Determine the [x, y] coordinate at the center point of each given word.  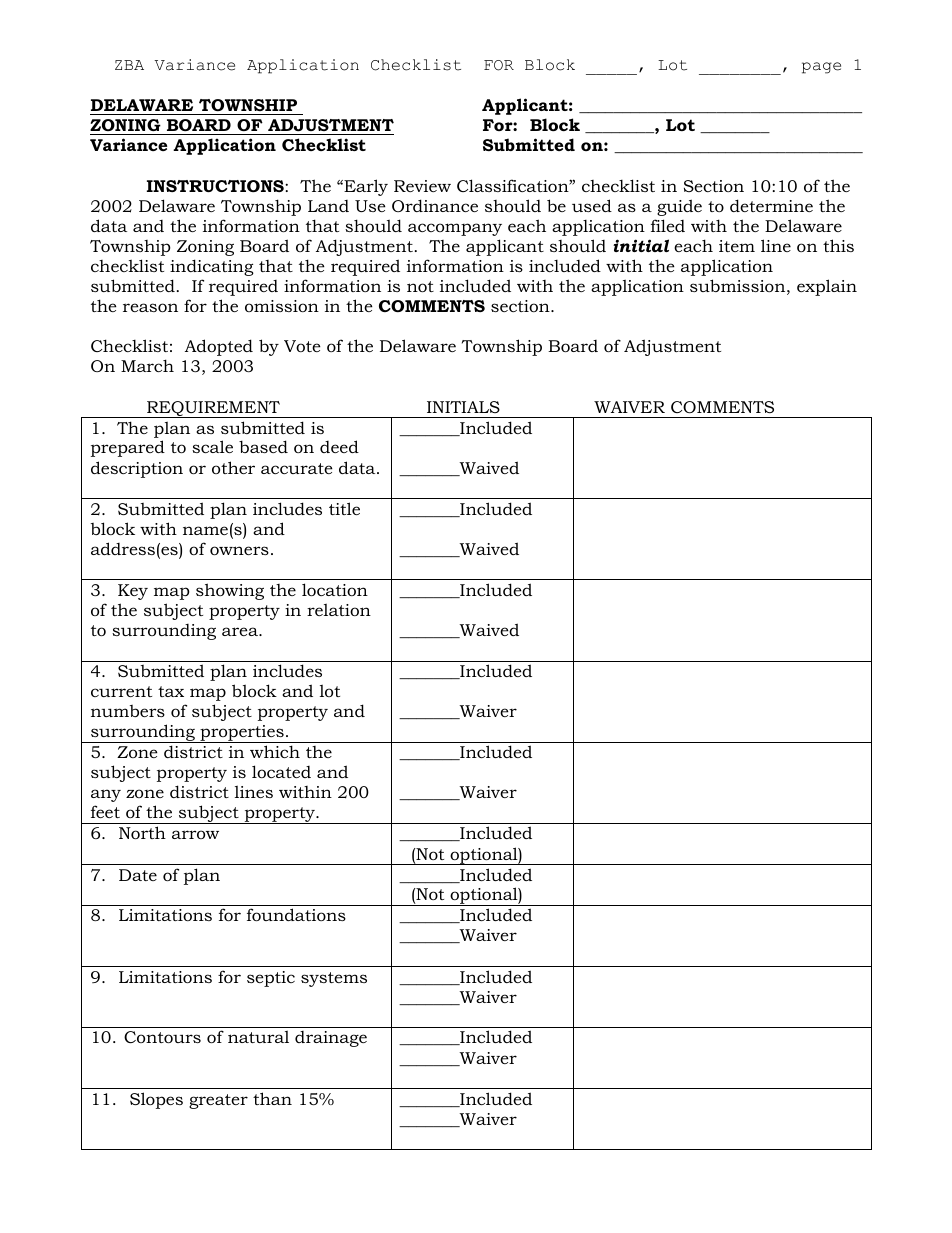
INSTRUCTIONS [216, 186]
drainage [331, 1039]
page [821, 68]
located [281, 771]
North [142, 832]
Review [422, 186]
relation [339, 609]
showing [230, 591]
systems [334, 979]
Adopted [219, 347]
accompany [455, 229]
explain [827, 287]
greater [218, 1101]
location [335, 589]
